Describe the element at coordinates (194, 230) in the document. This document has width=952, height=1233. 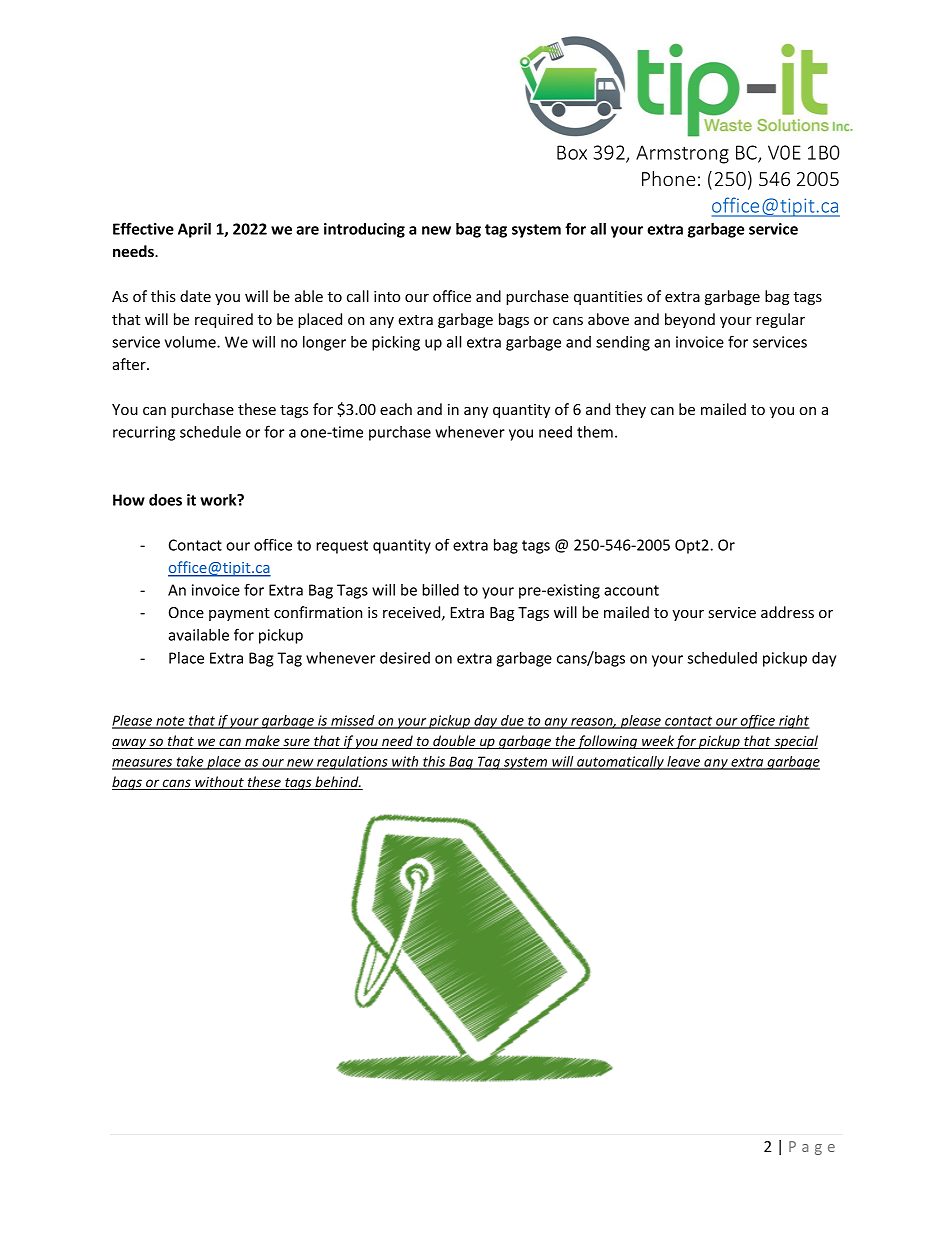
I see `April` at that location.
